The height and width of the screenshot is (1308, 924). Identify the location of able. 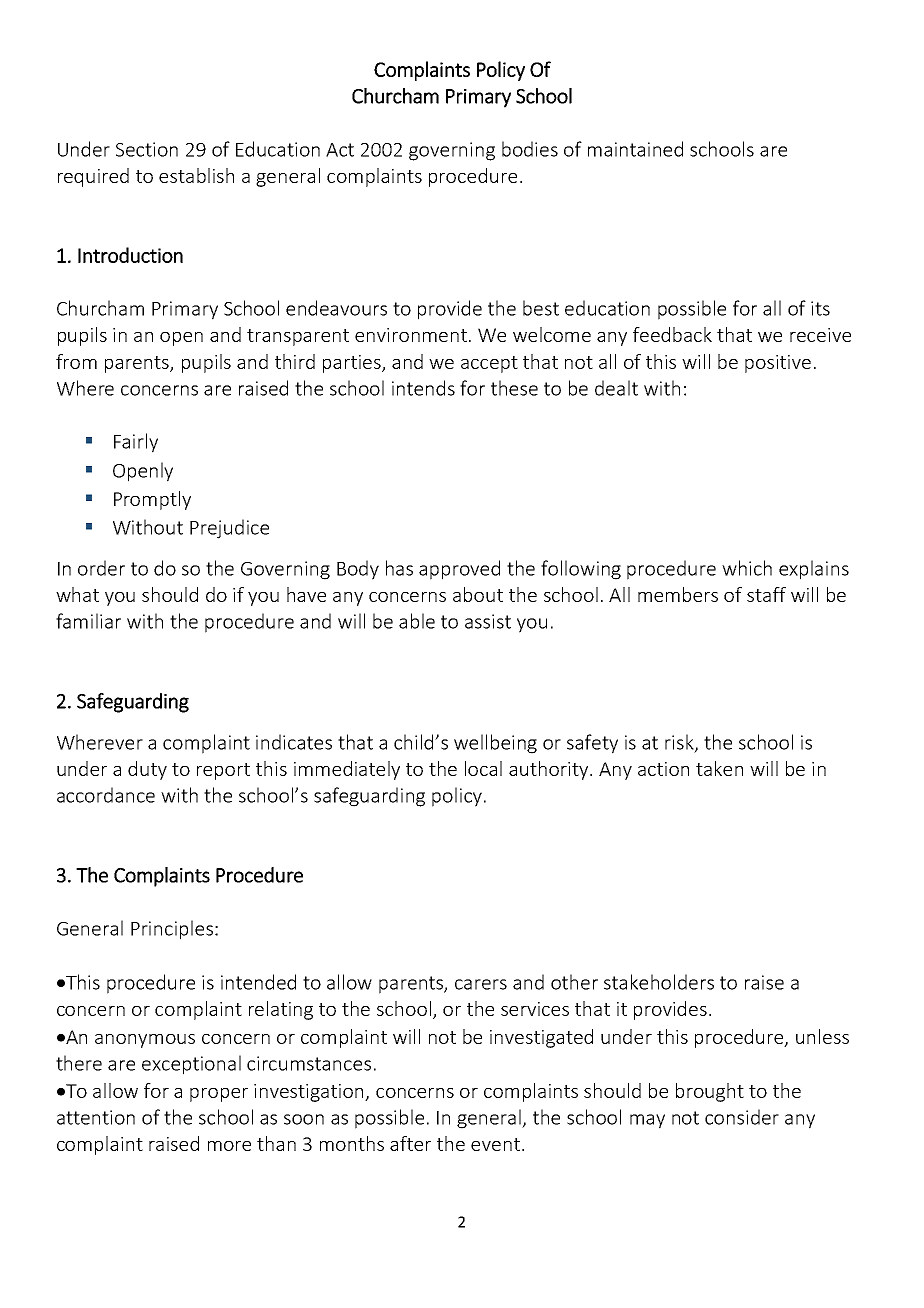
(417, 621).
